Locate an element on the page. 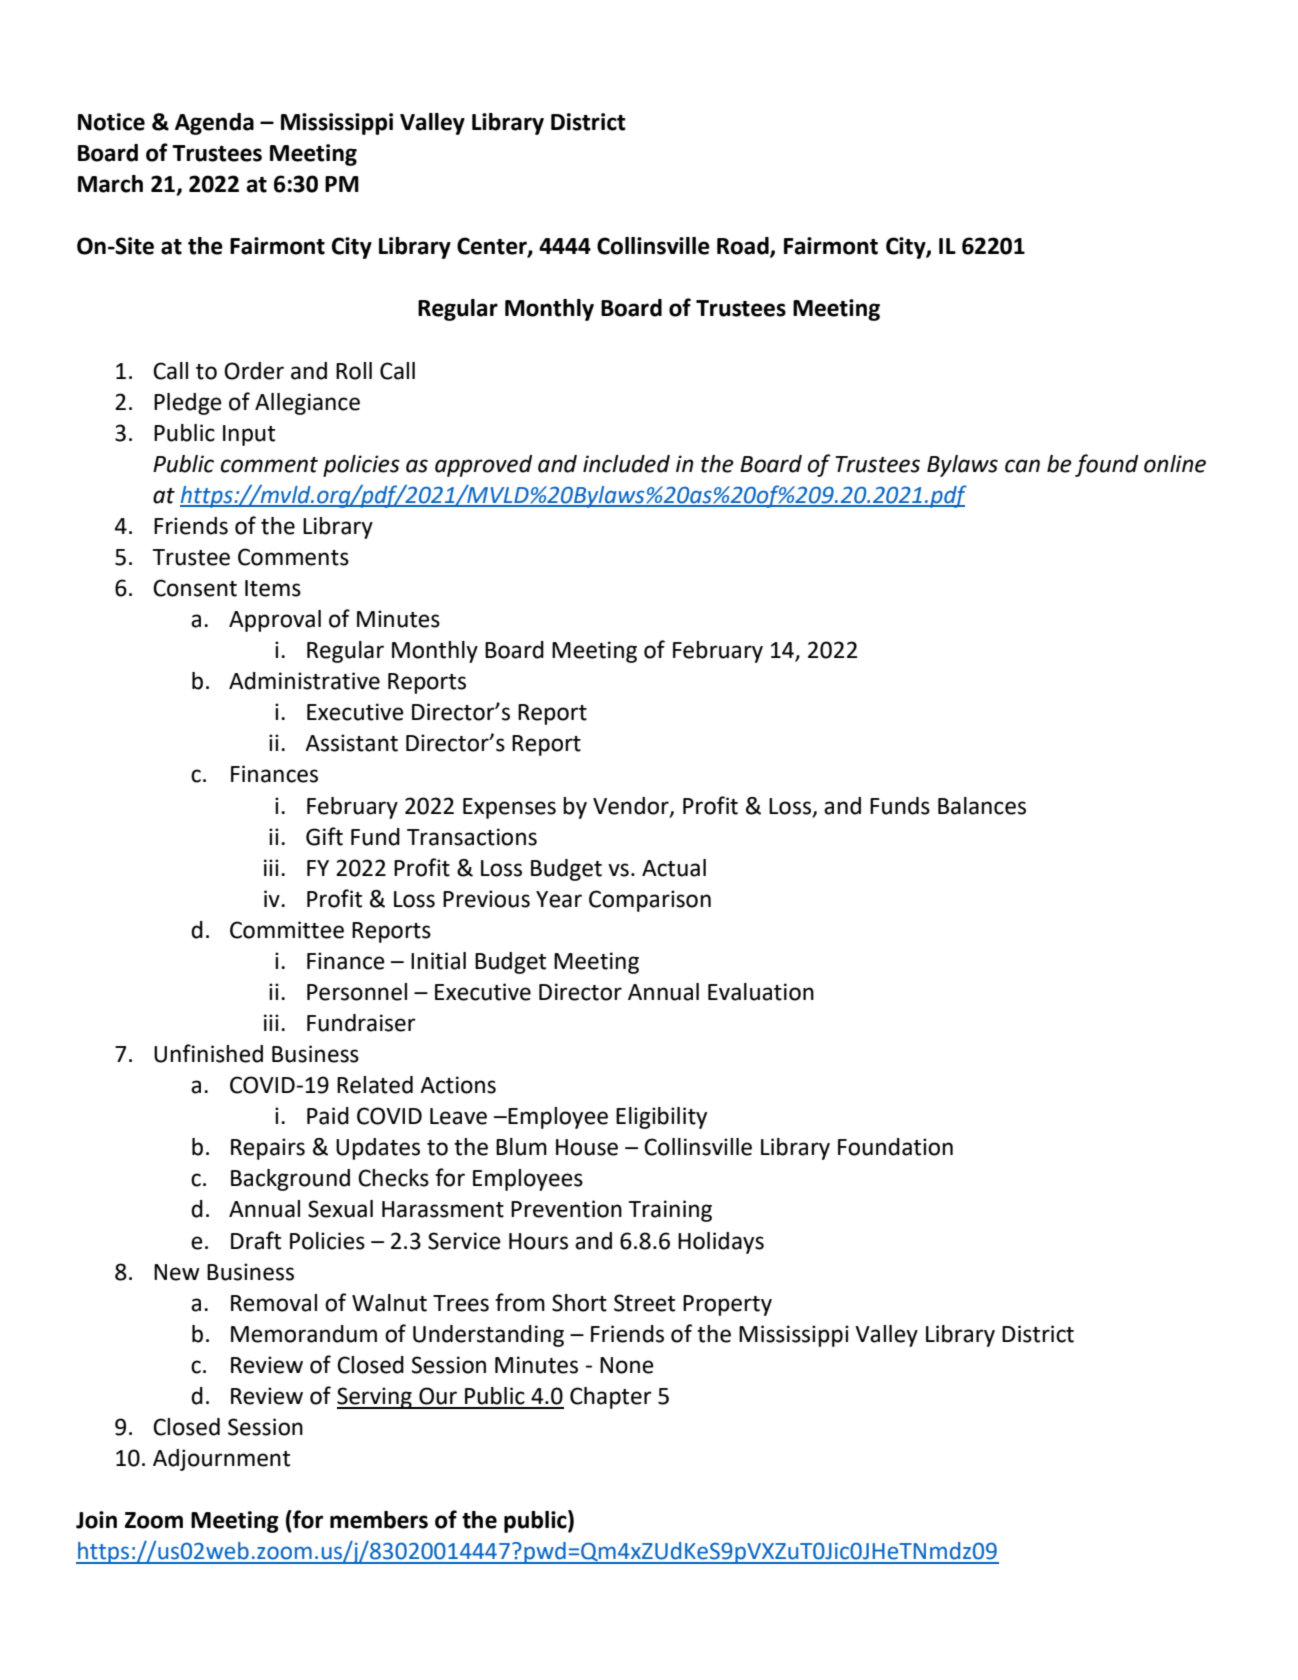 This image has width=1298, height=1680. can is located at coordinates (1022, 466).
